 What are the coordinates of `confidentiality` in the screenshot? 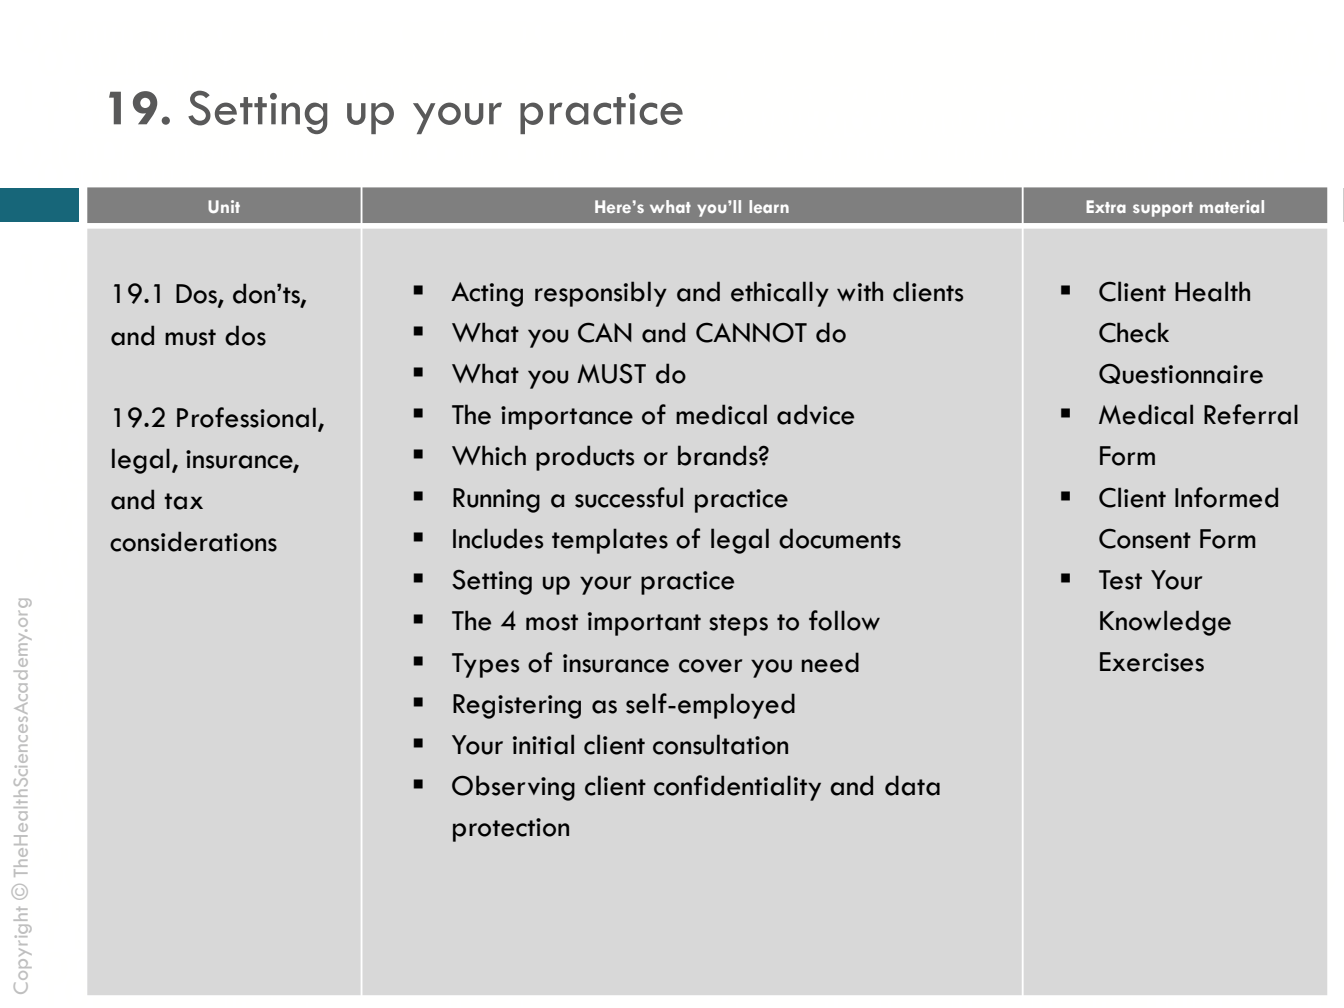 It's located at (737, 788).
